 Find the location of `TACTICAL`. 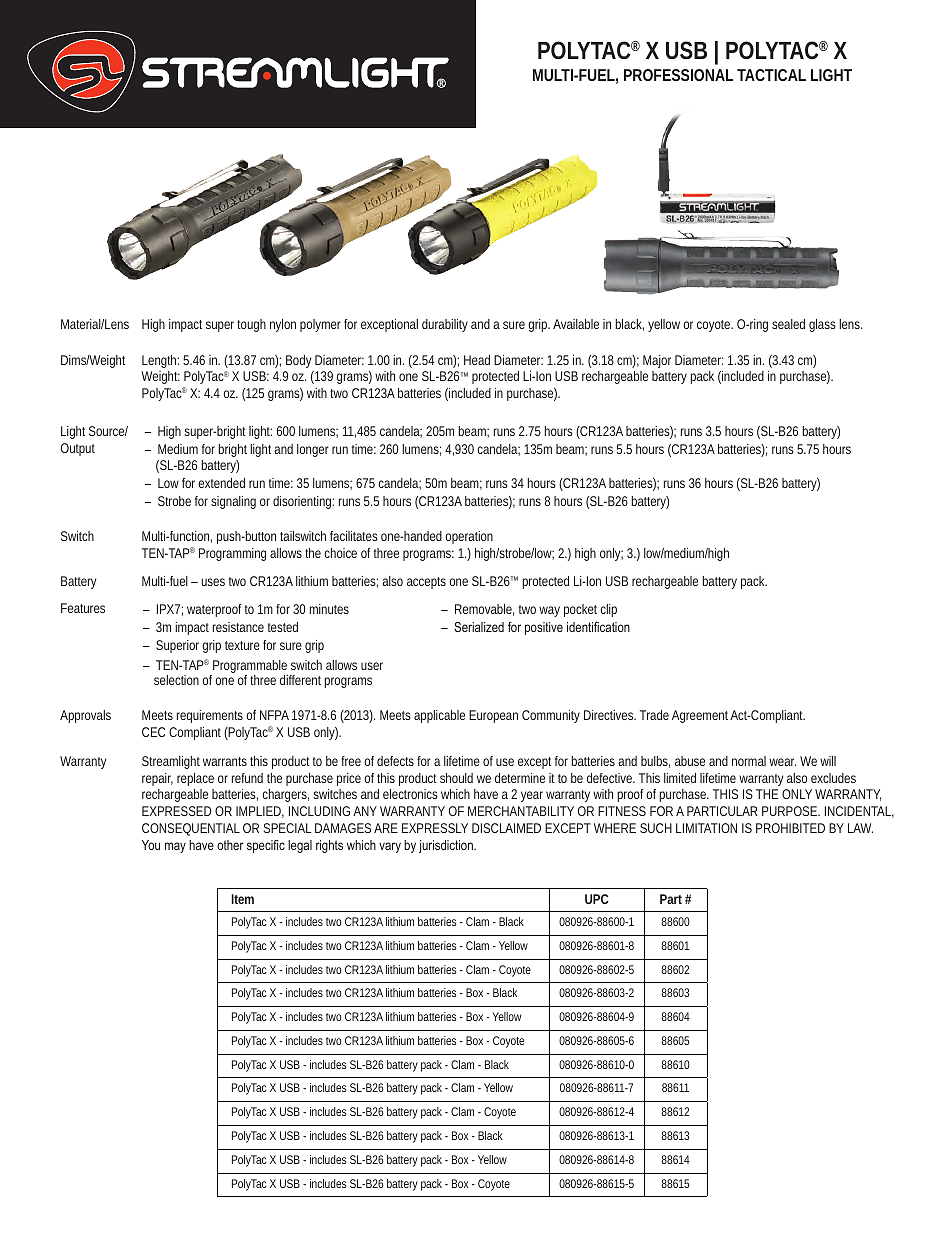

TACTICAL is located at coordinates (771, 75).
